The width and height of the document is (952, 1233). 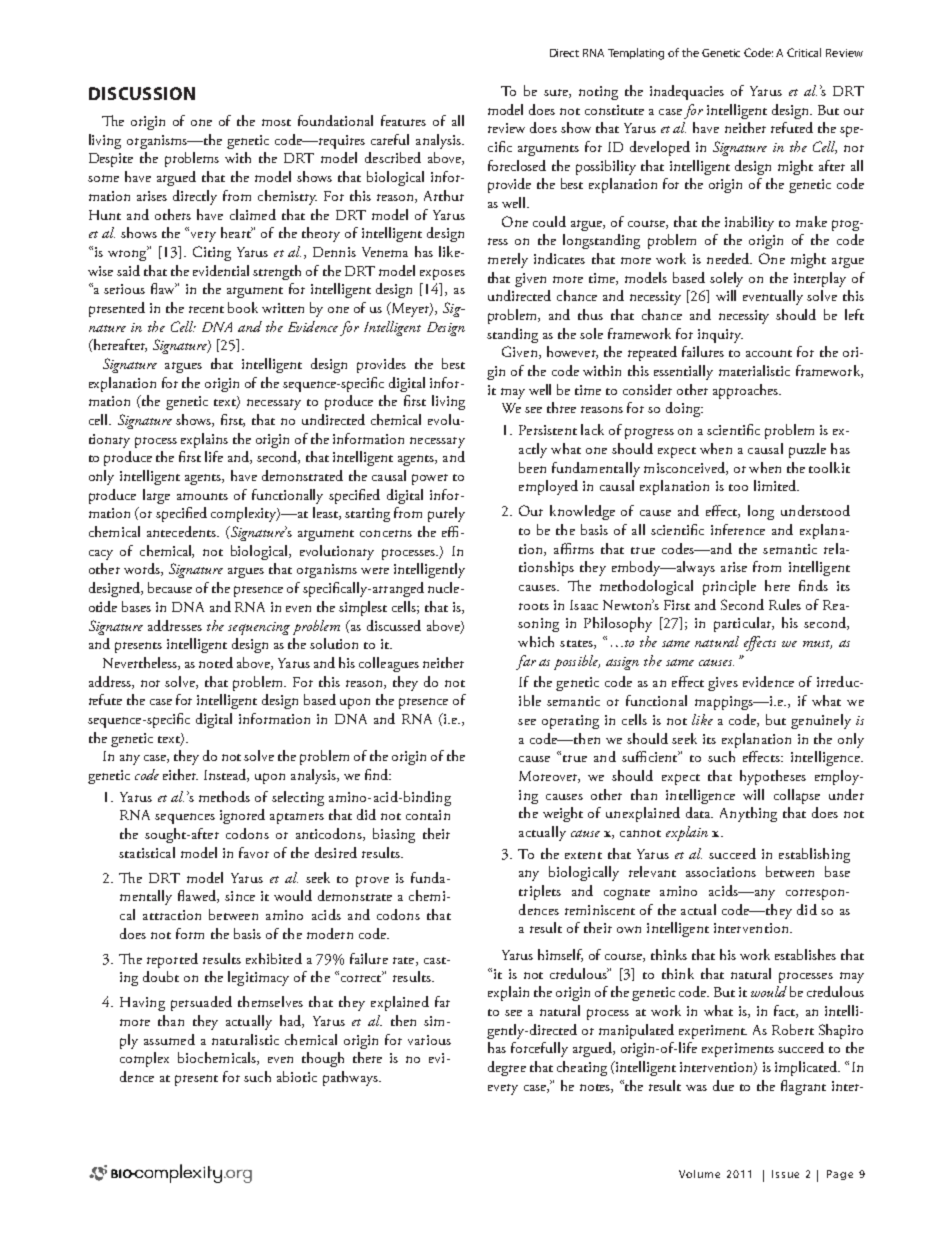 I want to click on features, so click(x=403, y=120).
